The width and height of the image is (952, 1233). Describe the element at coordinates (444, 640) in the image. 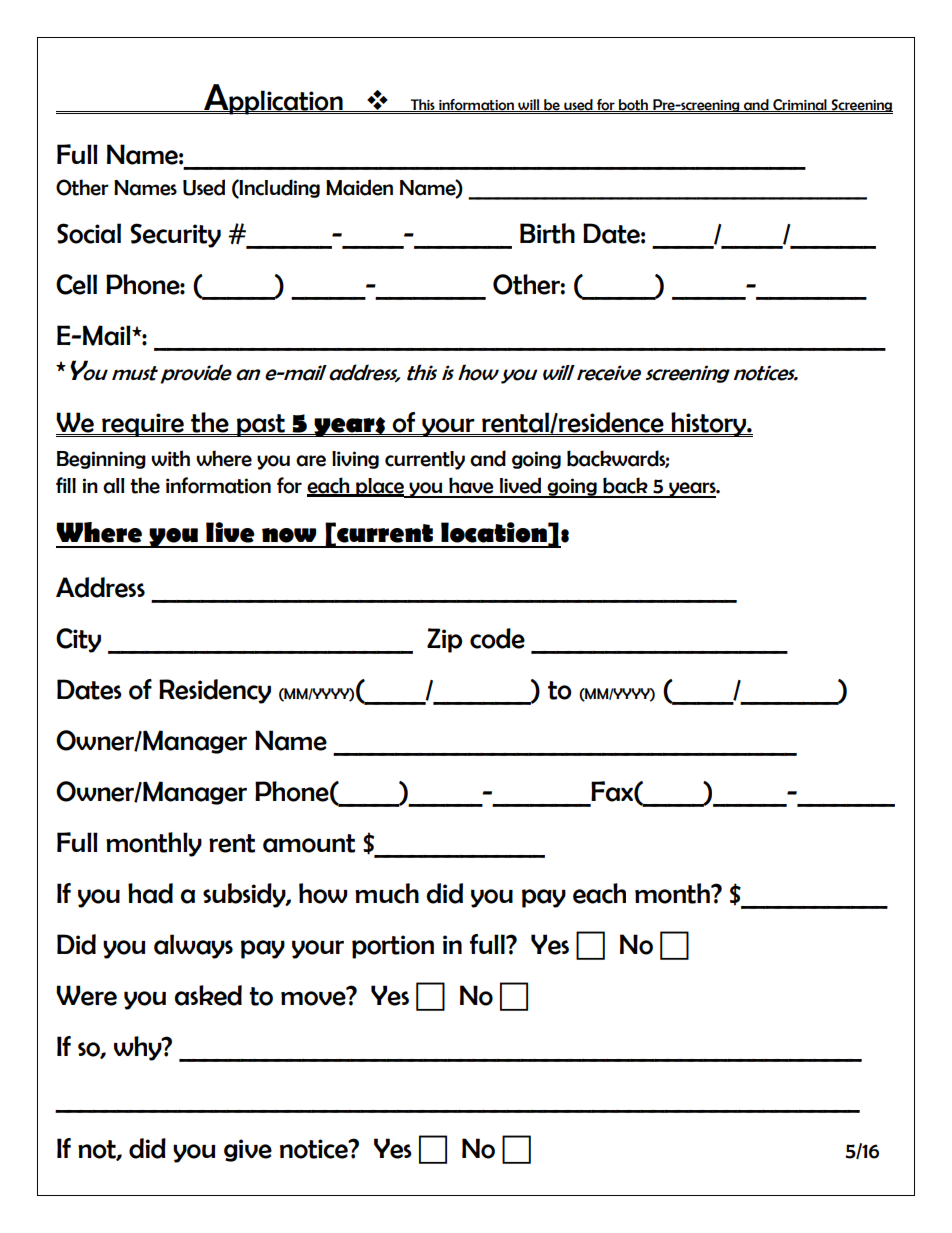

I see `Zip` at that location.
